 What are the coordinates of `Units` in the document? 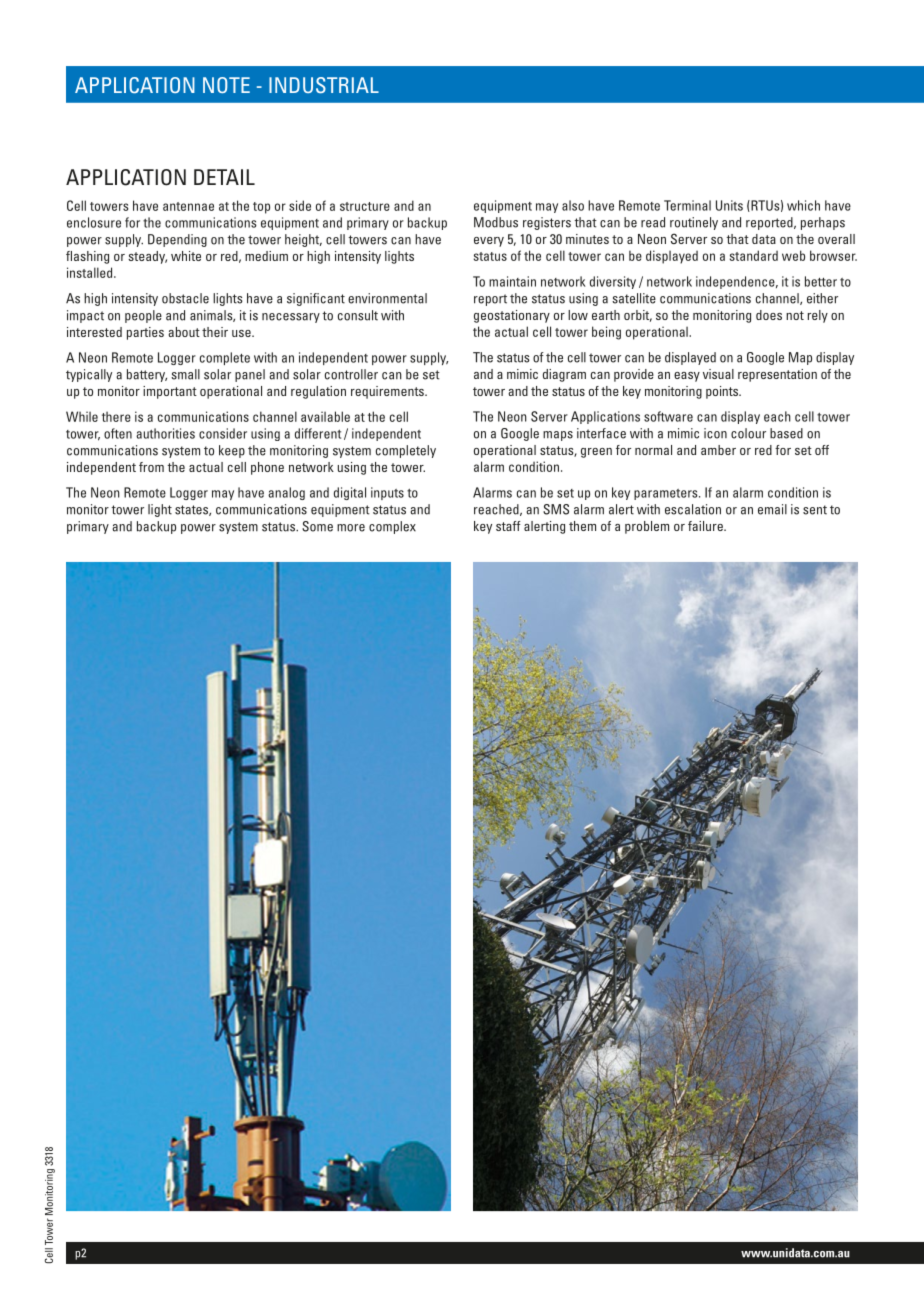 It's located at (729, 205).
